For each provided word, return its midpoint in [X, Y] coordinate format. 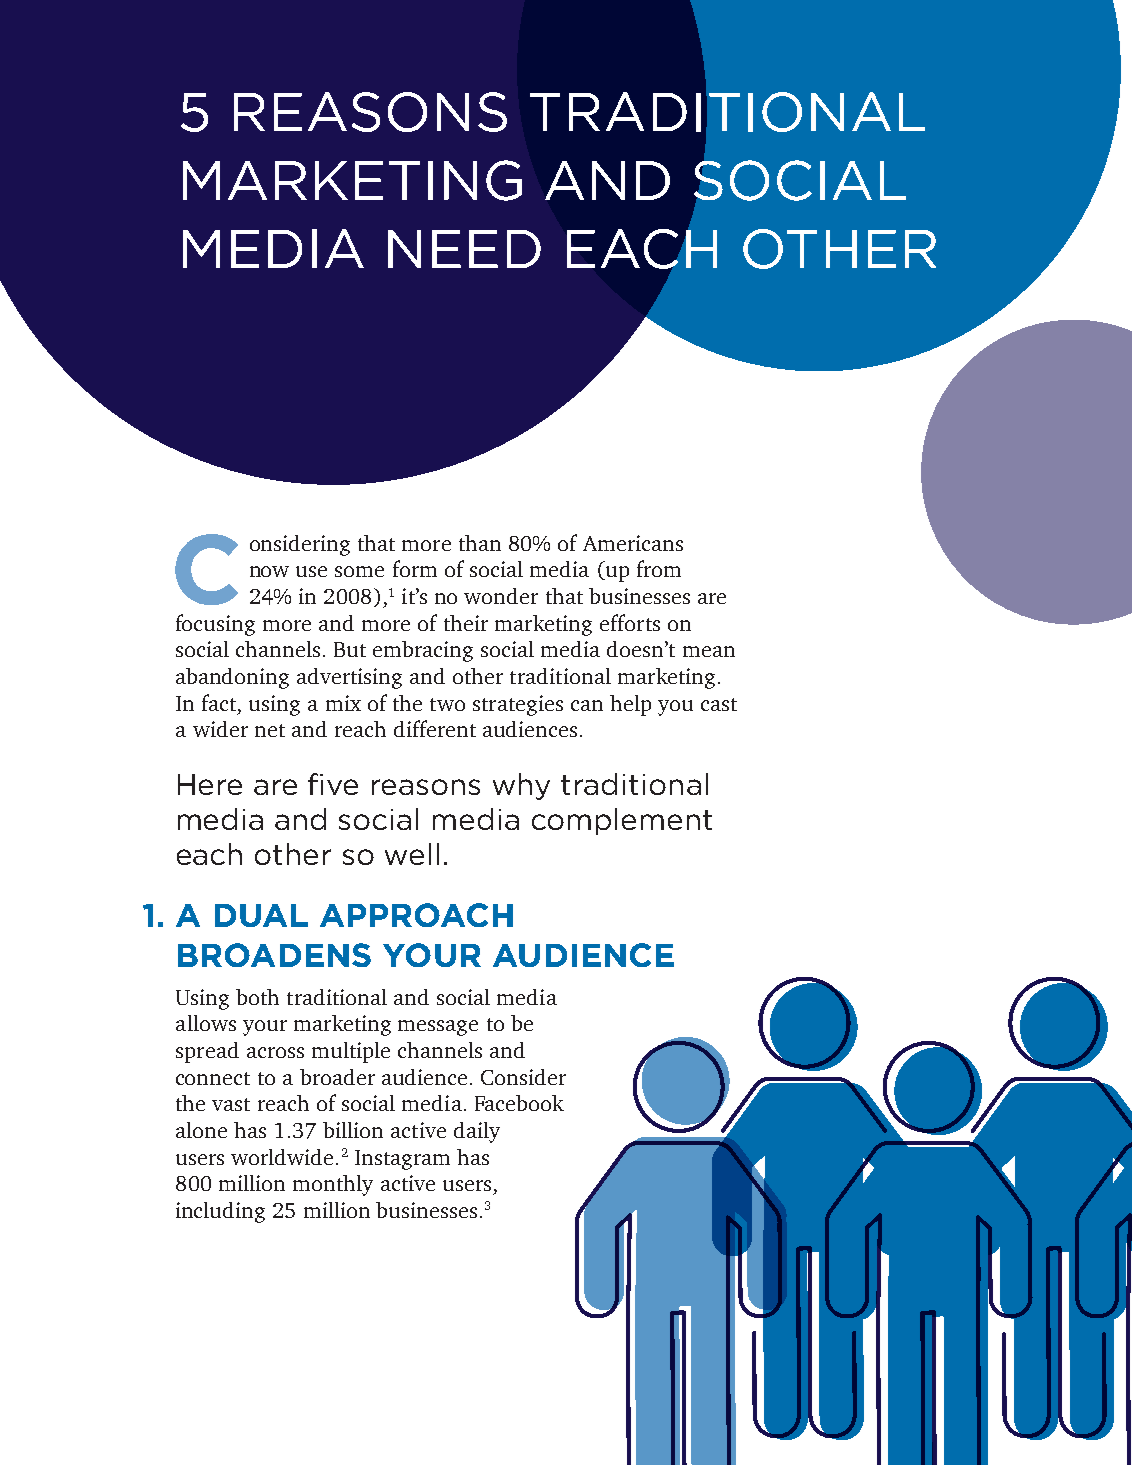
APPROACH [416, 915]
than [480, 543]
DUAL [261, 915]
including [220, 1212]
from [659, 568]
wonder [501, 596]
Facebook [519, 1103]
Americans [633, 543]
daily [477, 1132]
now [269, 571]
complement [622, 821]
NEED [464, 249]
